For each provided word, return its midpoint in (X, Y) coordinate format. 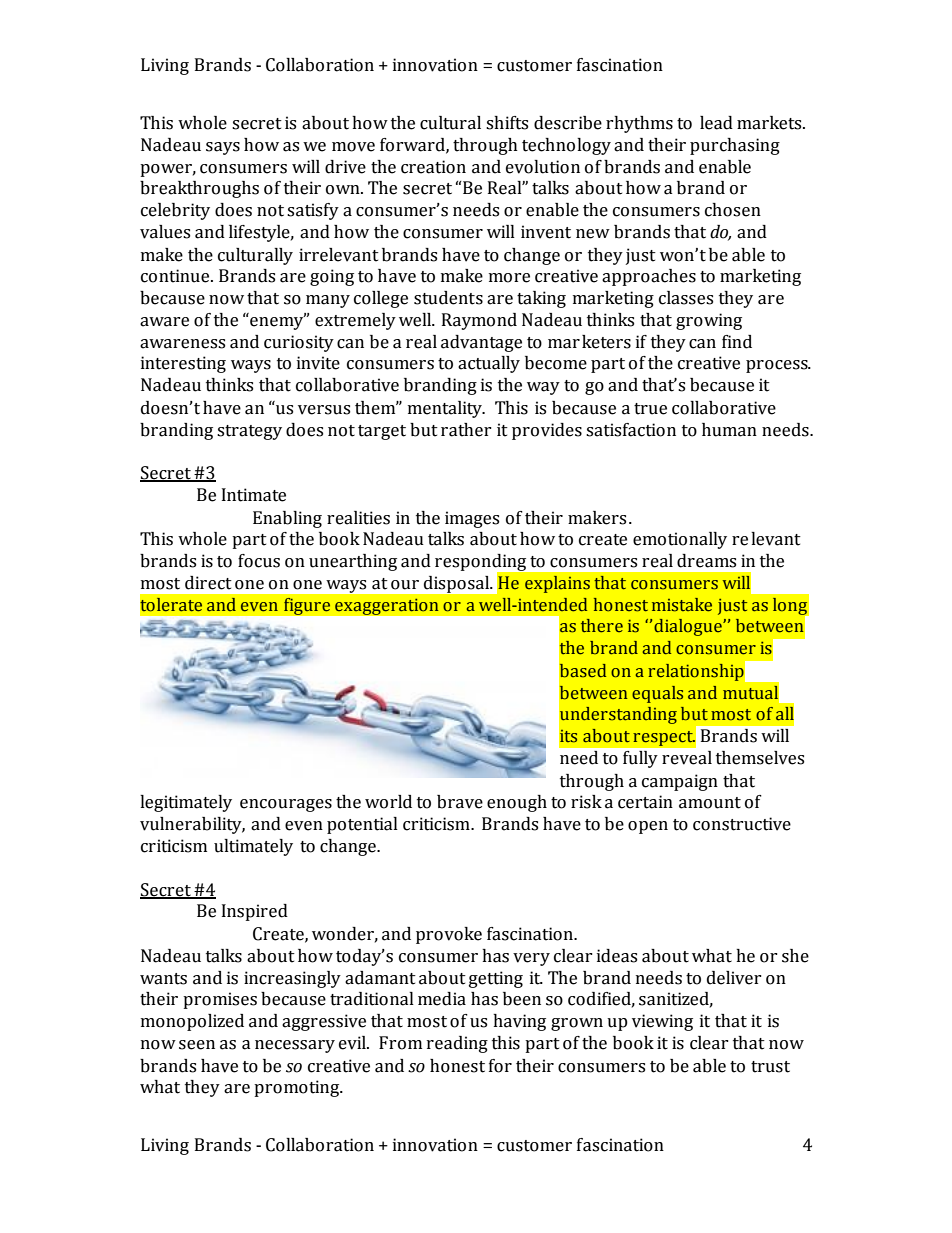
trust (770, 1067)
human (729, 430)
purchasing (735, 146)
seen (197, 1045)
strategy (249, 432)
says (223, 148)
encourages (286, 805)
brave (460, 802)
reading (457, 1044)
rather (466, 430)
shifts (507, 123)
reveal (687, 758)
